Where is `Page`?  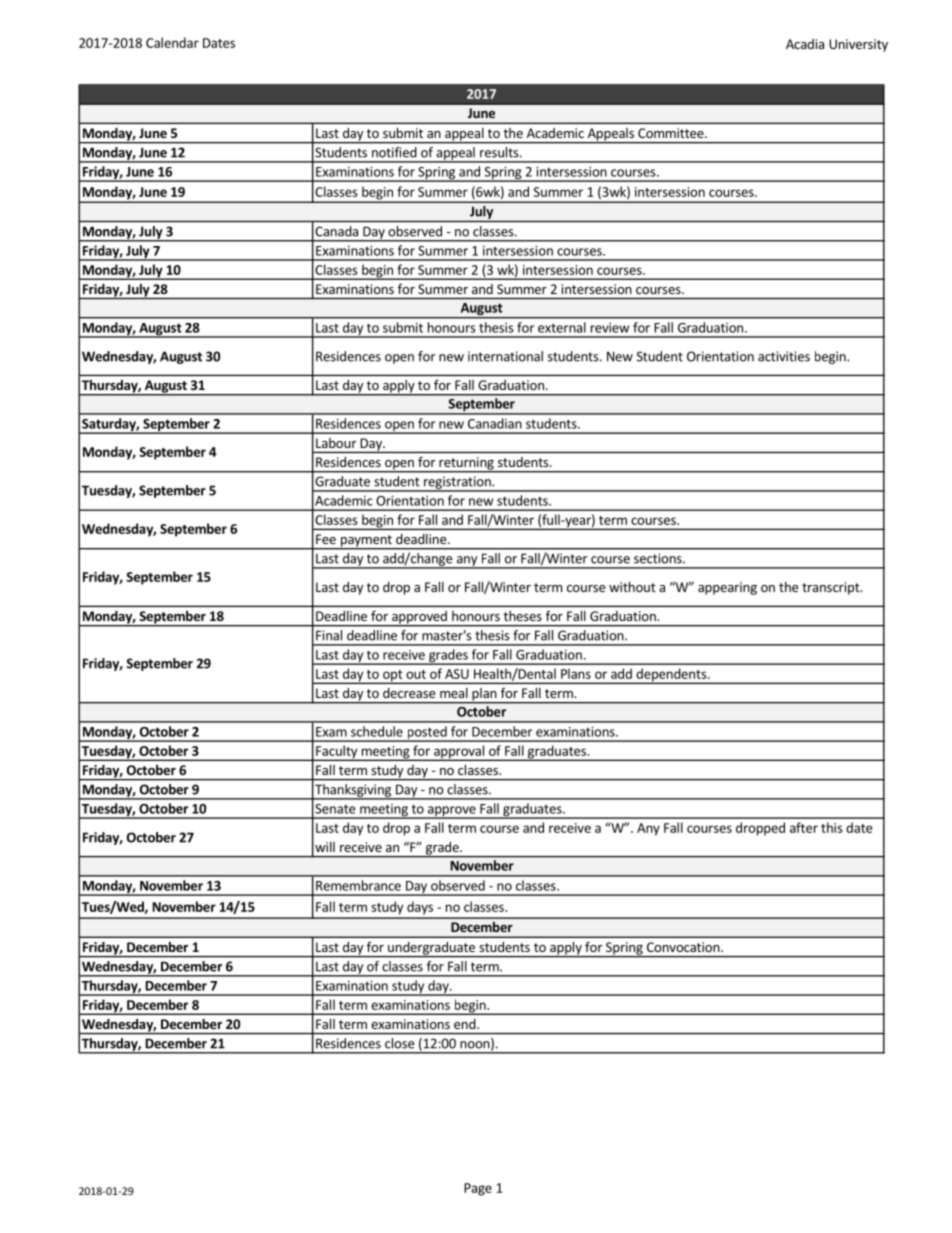 Page is located at coordinates (478, 1189).
